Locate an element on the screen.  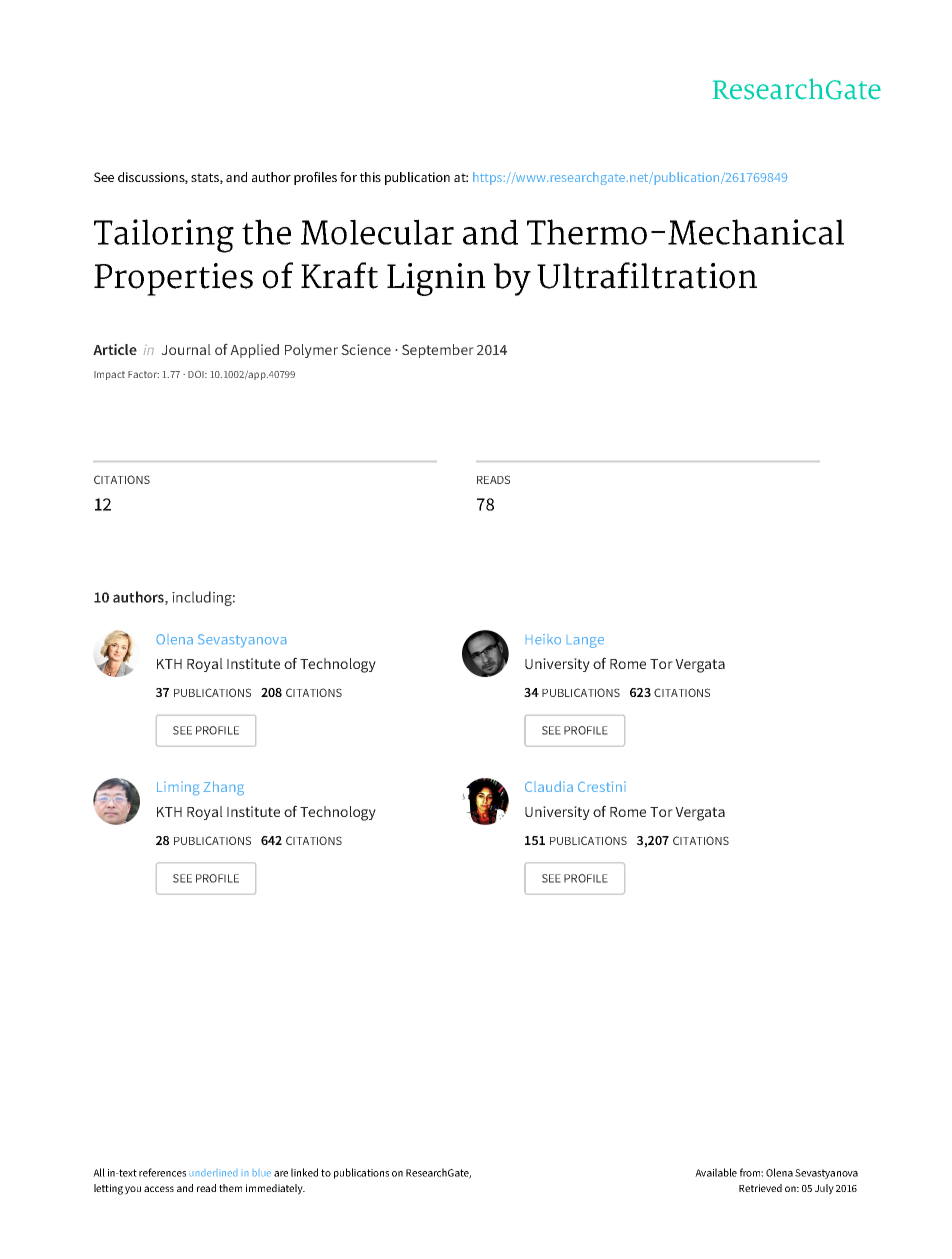
Liming is located at coordinates (178, 788).
